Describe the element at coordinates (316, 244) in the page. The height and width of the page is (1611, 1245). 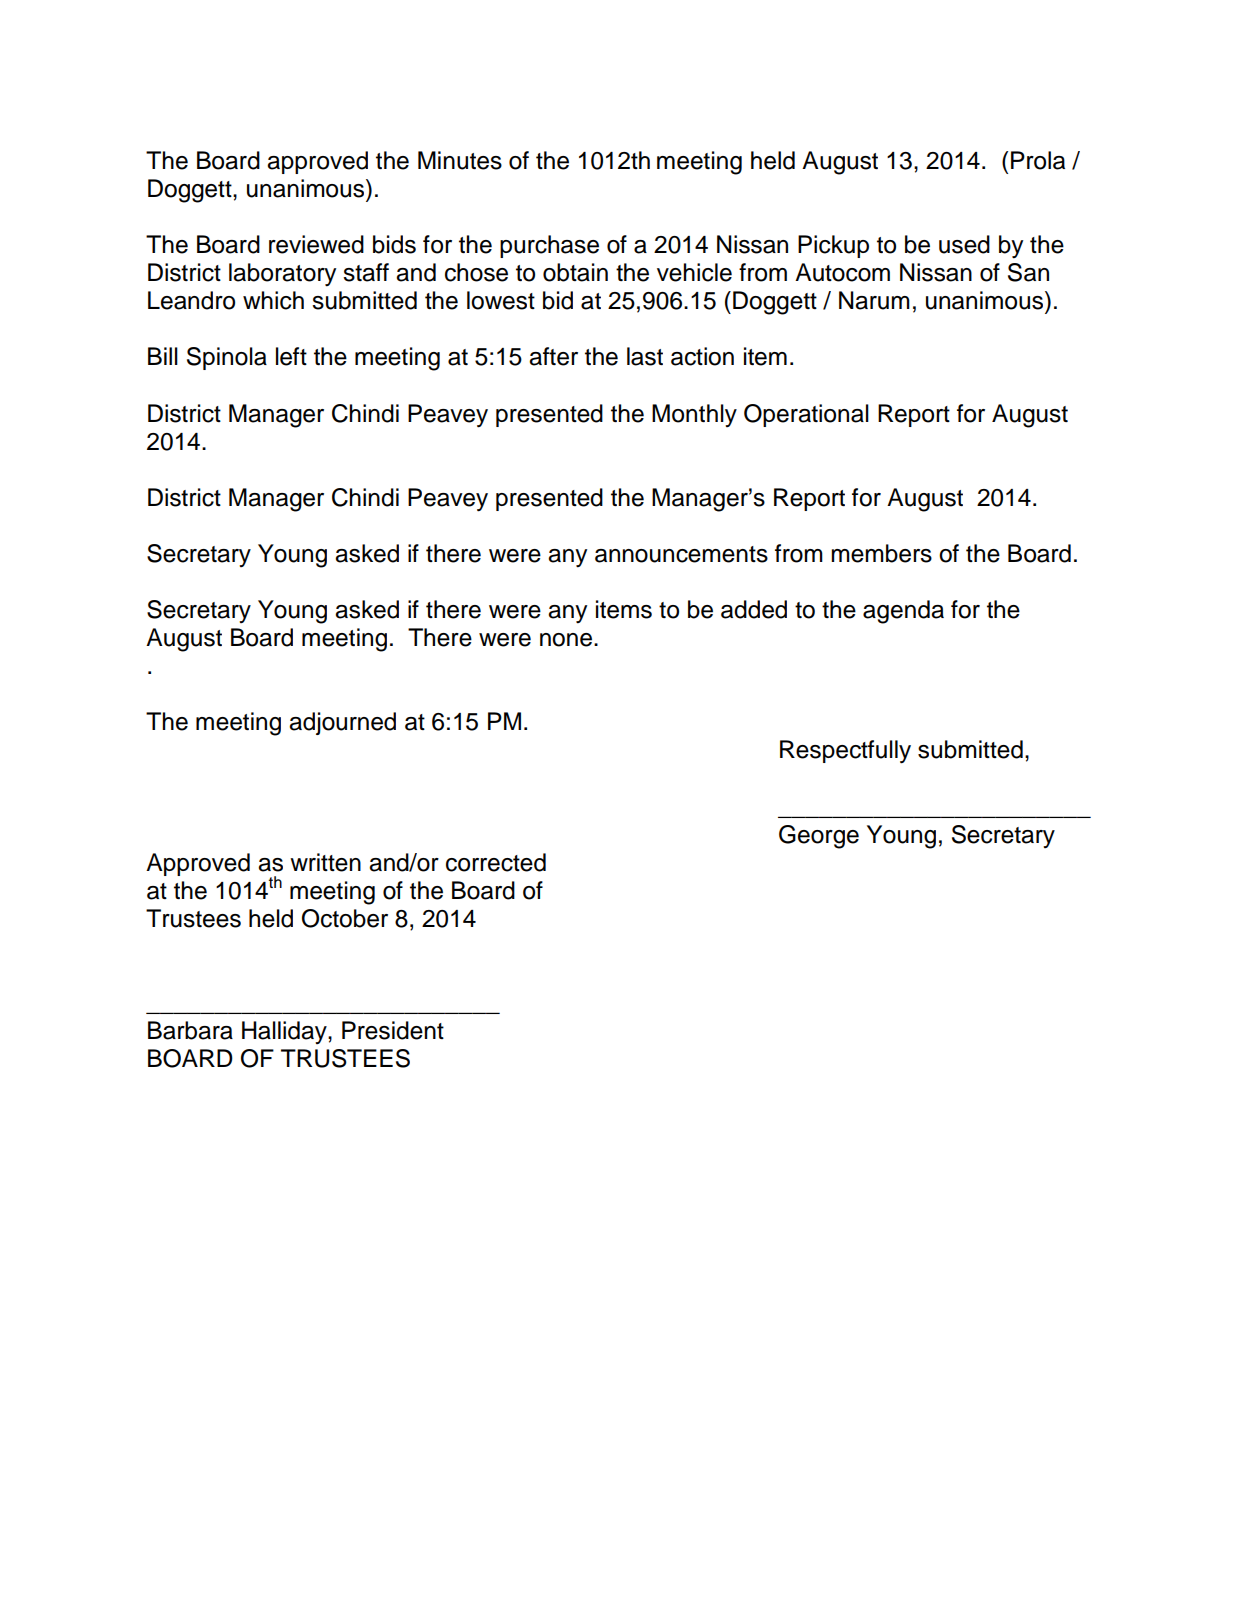
I see `reviewed` at that location.
